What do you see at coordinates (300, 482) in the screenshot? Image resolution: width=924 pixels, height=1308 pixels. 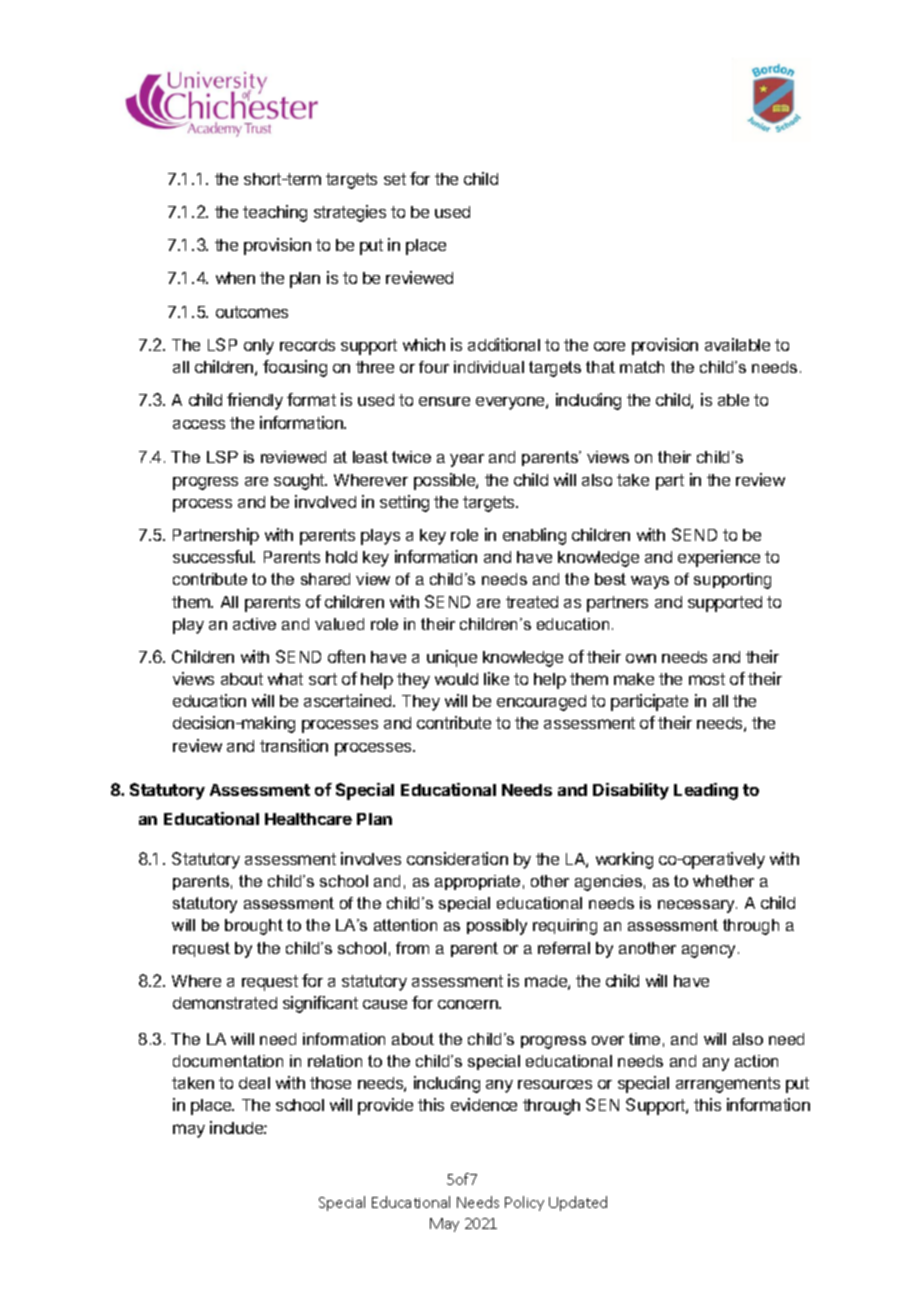 I see `sought` at bounding box center [300, 482].
